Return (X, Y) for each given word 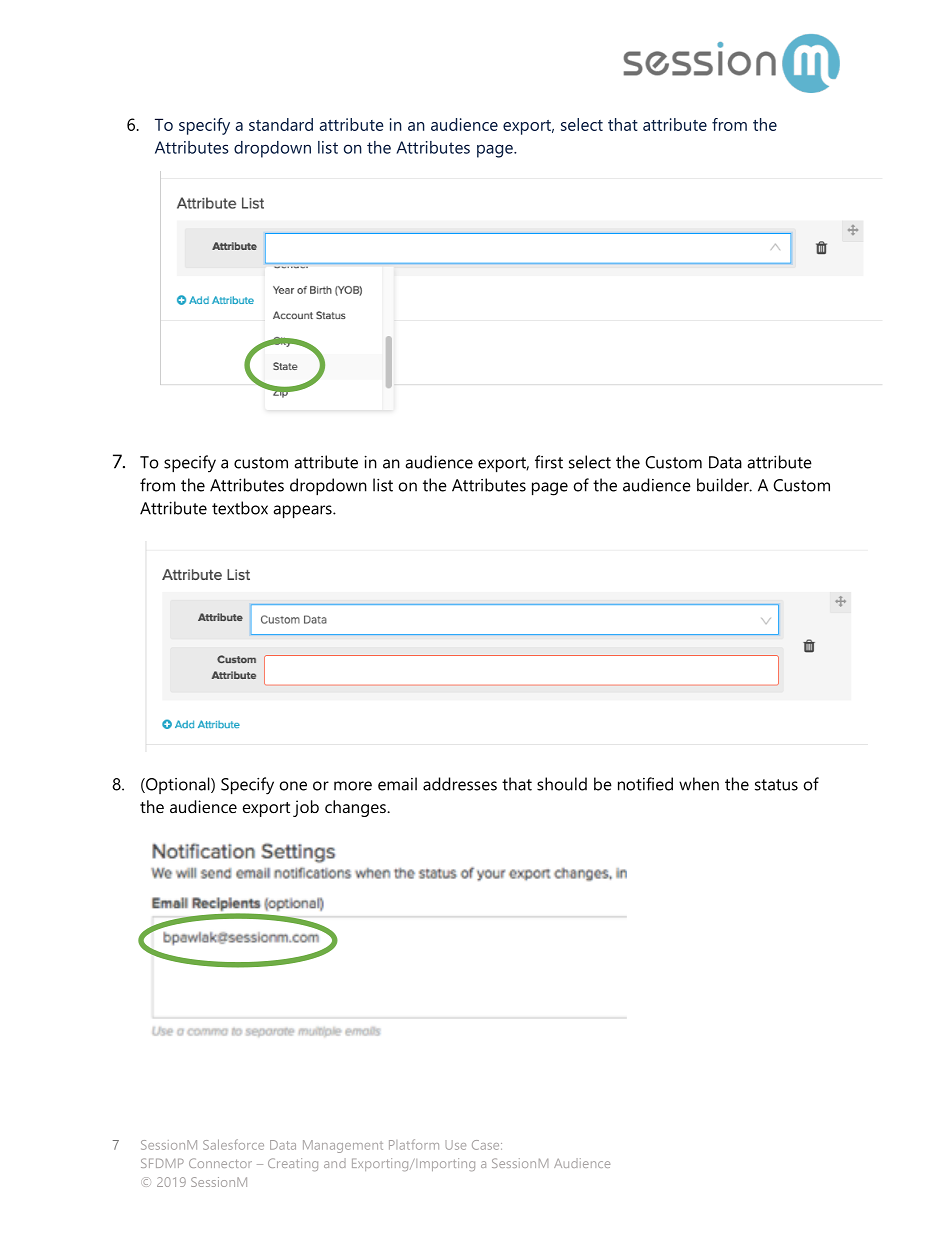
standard (281, 124)
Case (487, 1145)
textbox (240, 508)
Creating (293, 1164)
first (549, 462)
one (293, 786)
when (699, 784)
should (562, 784)
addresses (460, 784)
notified (645, 784)
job (306, 808)
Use (455, 1145)
